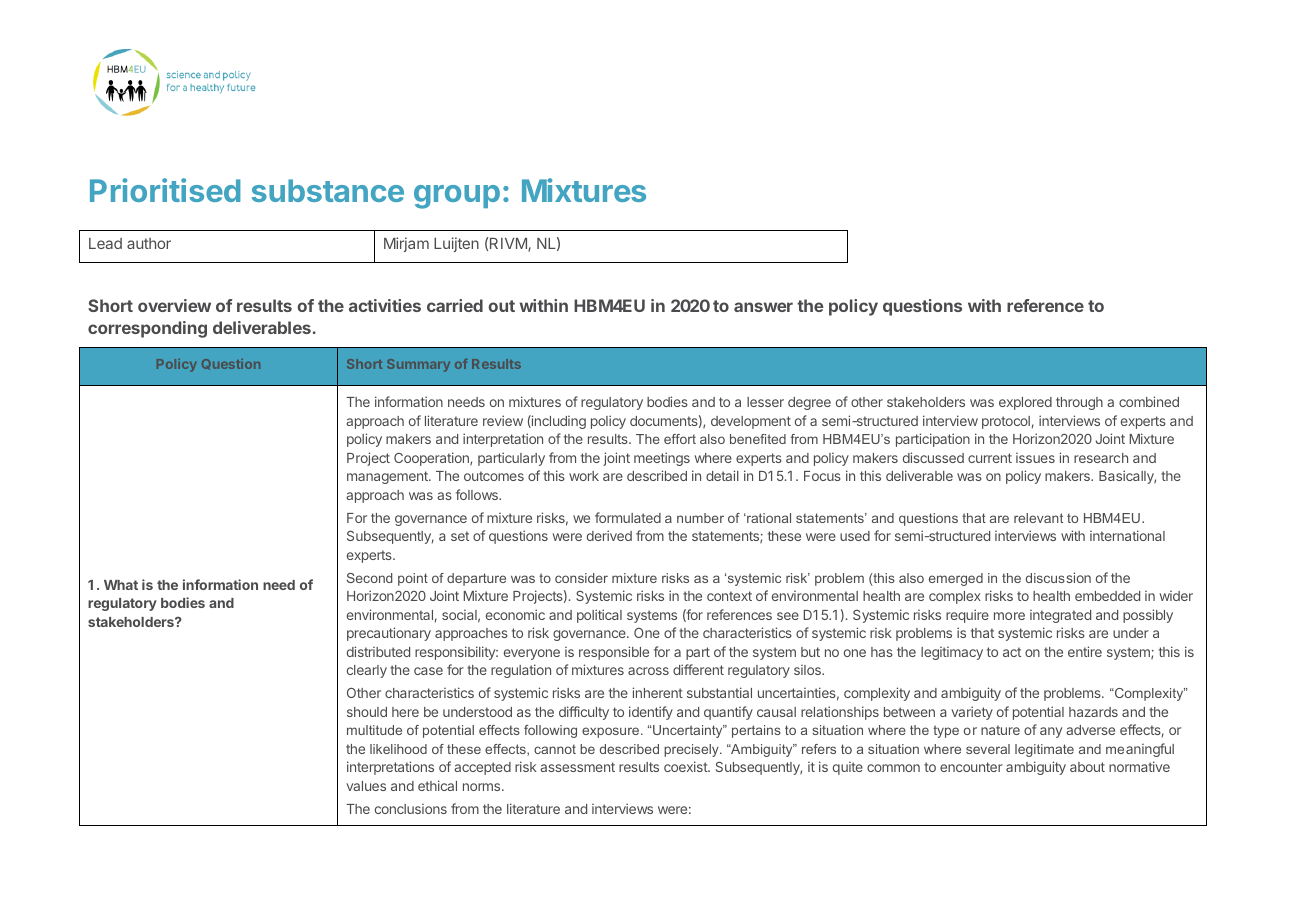 This image has width=1308, height=924. Describe the element at coordinates (457, 197) in the image. I see `group` at that location.
